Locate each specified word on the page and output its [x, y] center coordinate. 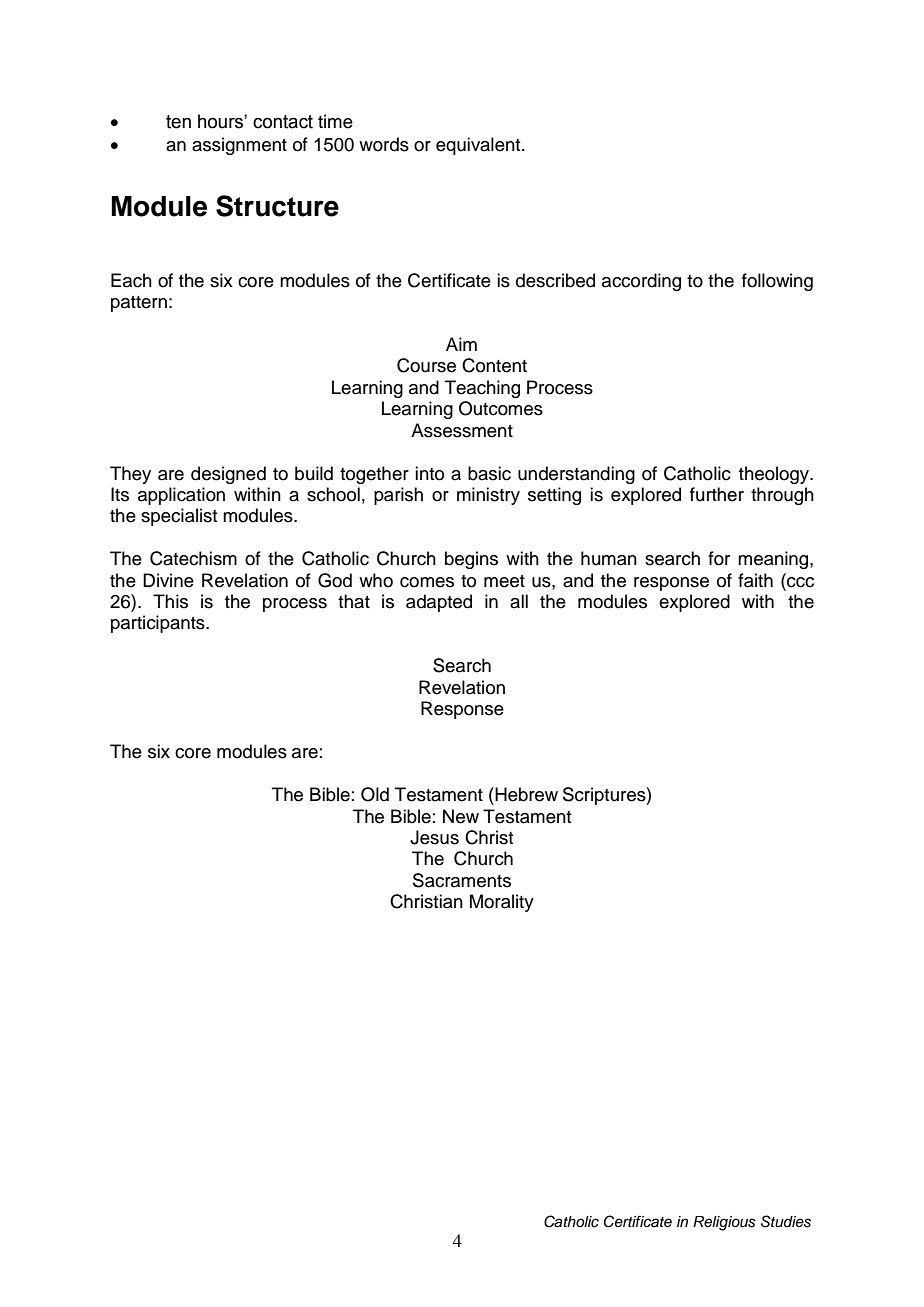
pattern [139, 304]
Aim [461, 344]
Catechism [193, 558]
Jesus [434, 837]
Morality [502, 903]
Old [375, 794]
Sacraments [462, 880]
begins [471, 560]
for [719, 558]
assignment [239, 146]
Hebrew [525, 794]
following [777, 282]
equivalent [479, 146]
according [641, 282]
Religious [724, 1223]
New [461, 816]
